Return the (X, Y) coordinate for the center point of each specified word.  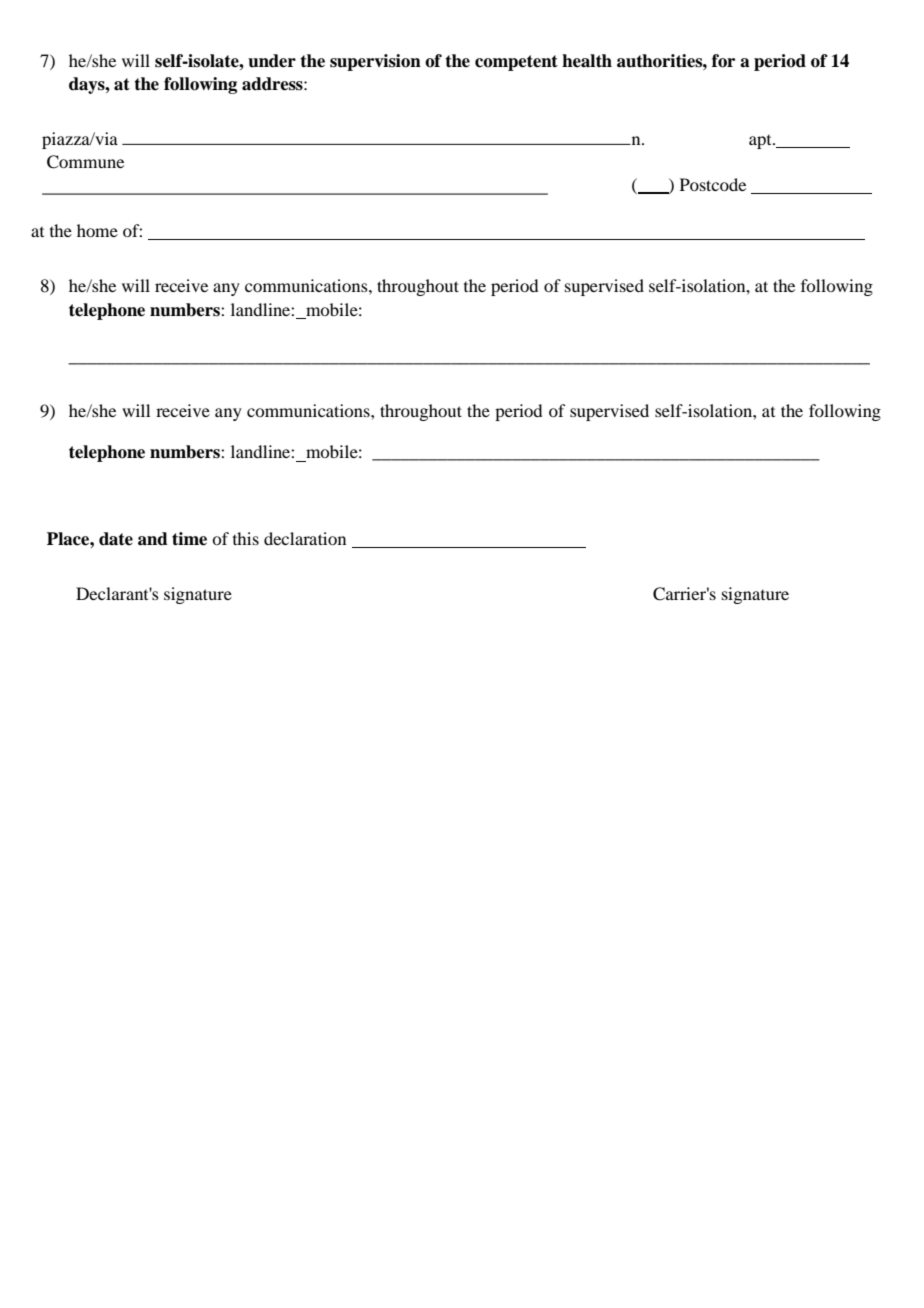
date (116, 539)
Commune (85, 162)
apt (761, 142)
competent (516, 63)
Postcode (713, 184)
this (246, 538)
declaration (305, 538)
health (587, 61)
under (272, 61)
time (189, 539)
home (97, 230)
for (723, 61)
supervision (375, 62)
